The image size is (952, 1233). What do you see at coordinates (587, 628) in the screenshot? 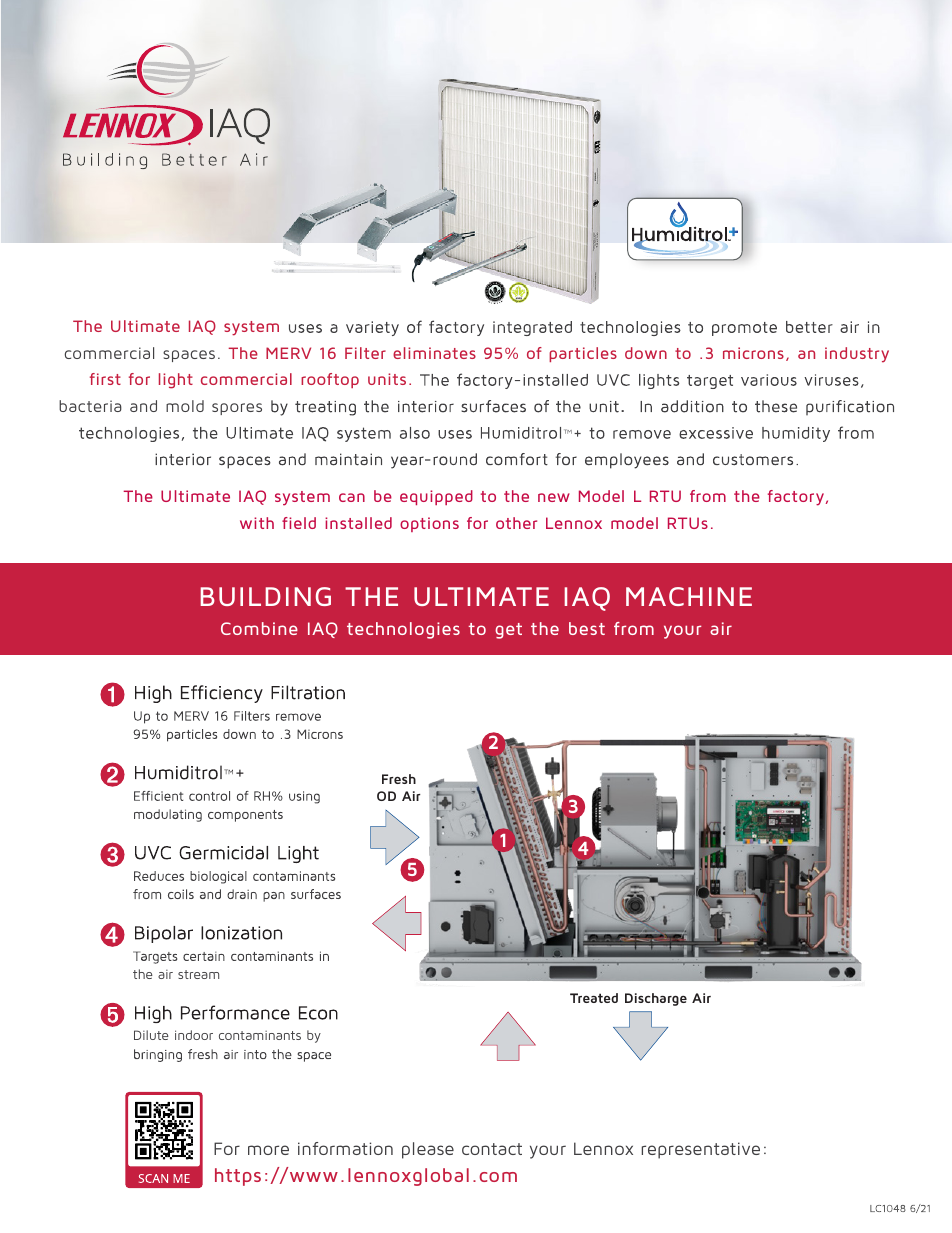
I see `best` at bounding box center [587, 628].
